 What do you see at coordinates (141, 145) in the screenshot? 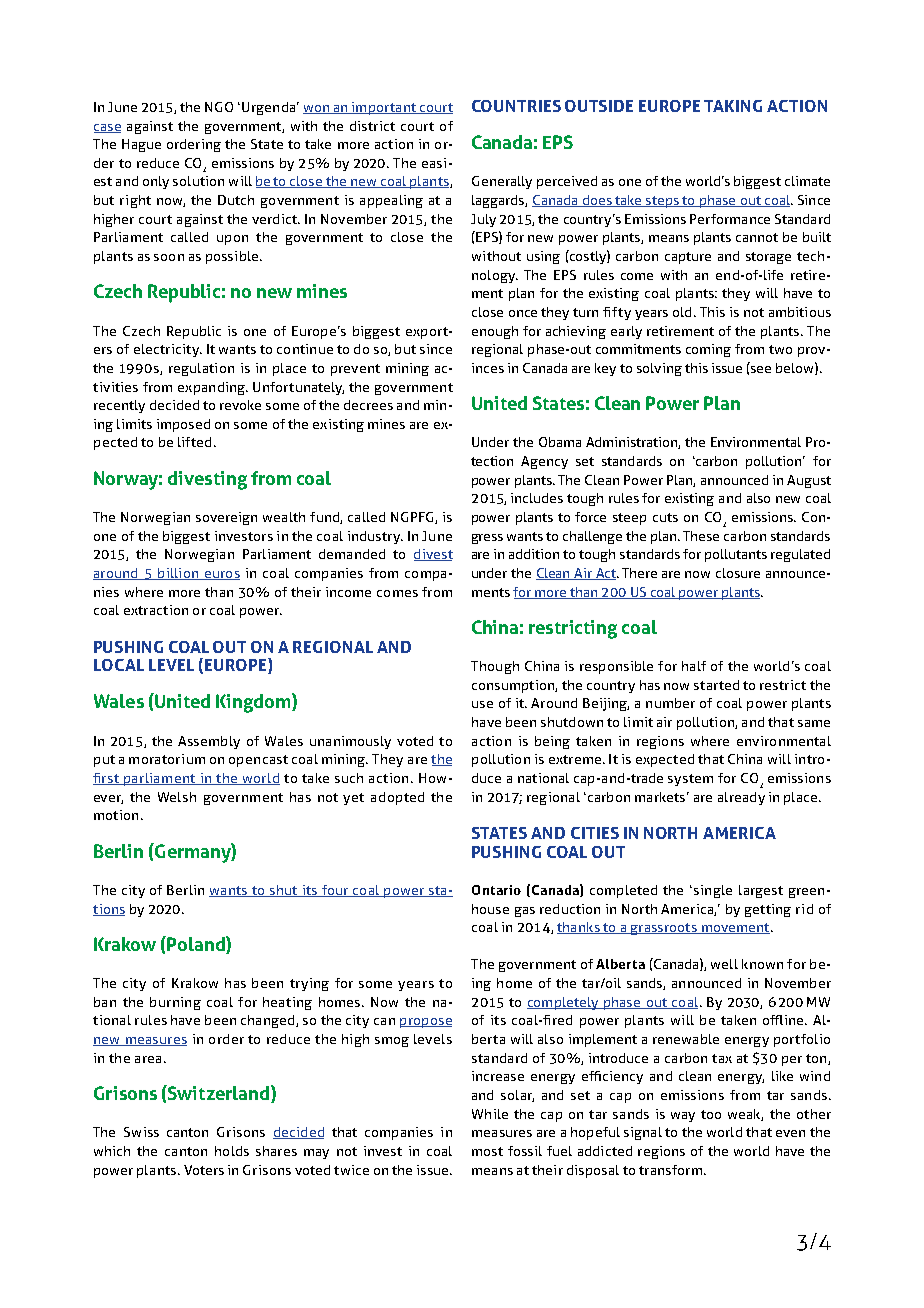
I see `Hague` at bounding box center [141, 145].
